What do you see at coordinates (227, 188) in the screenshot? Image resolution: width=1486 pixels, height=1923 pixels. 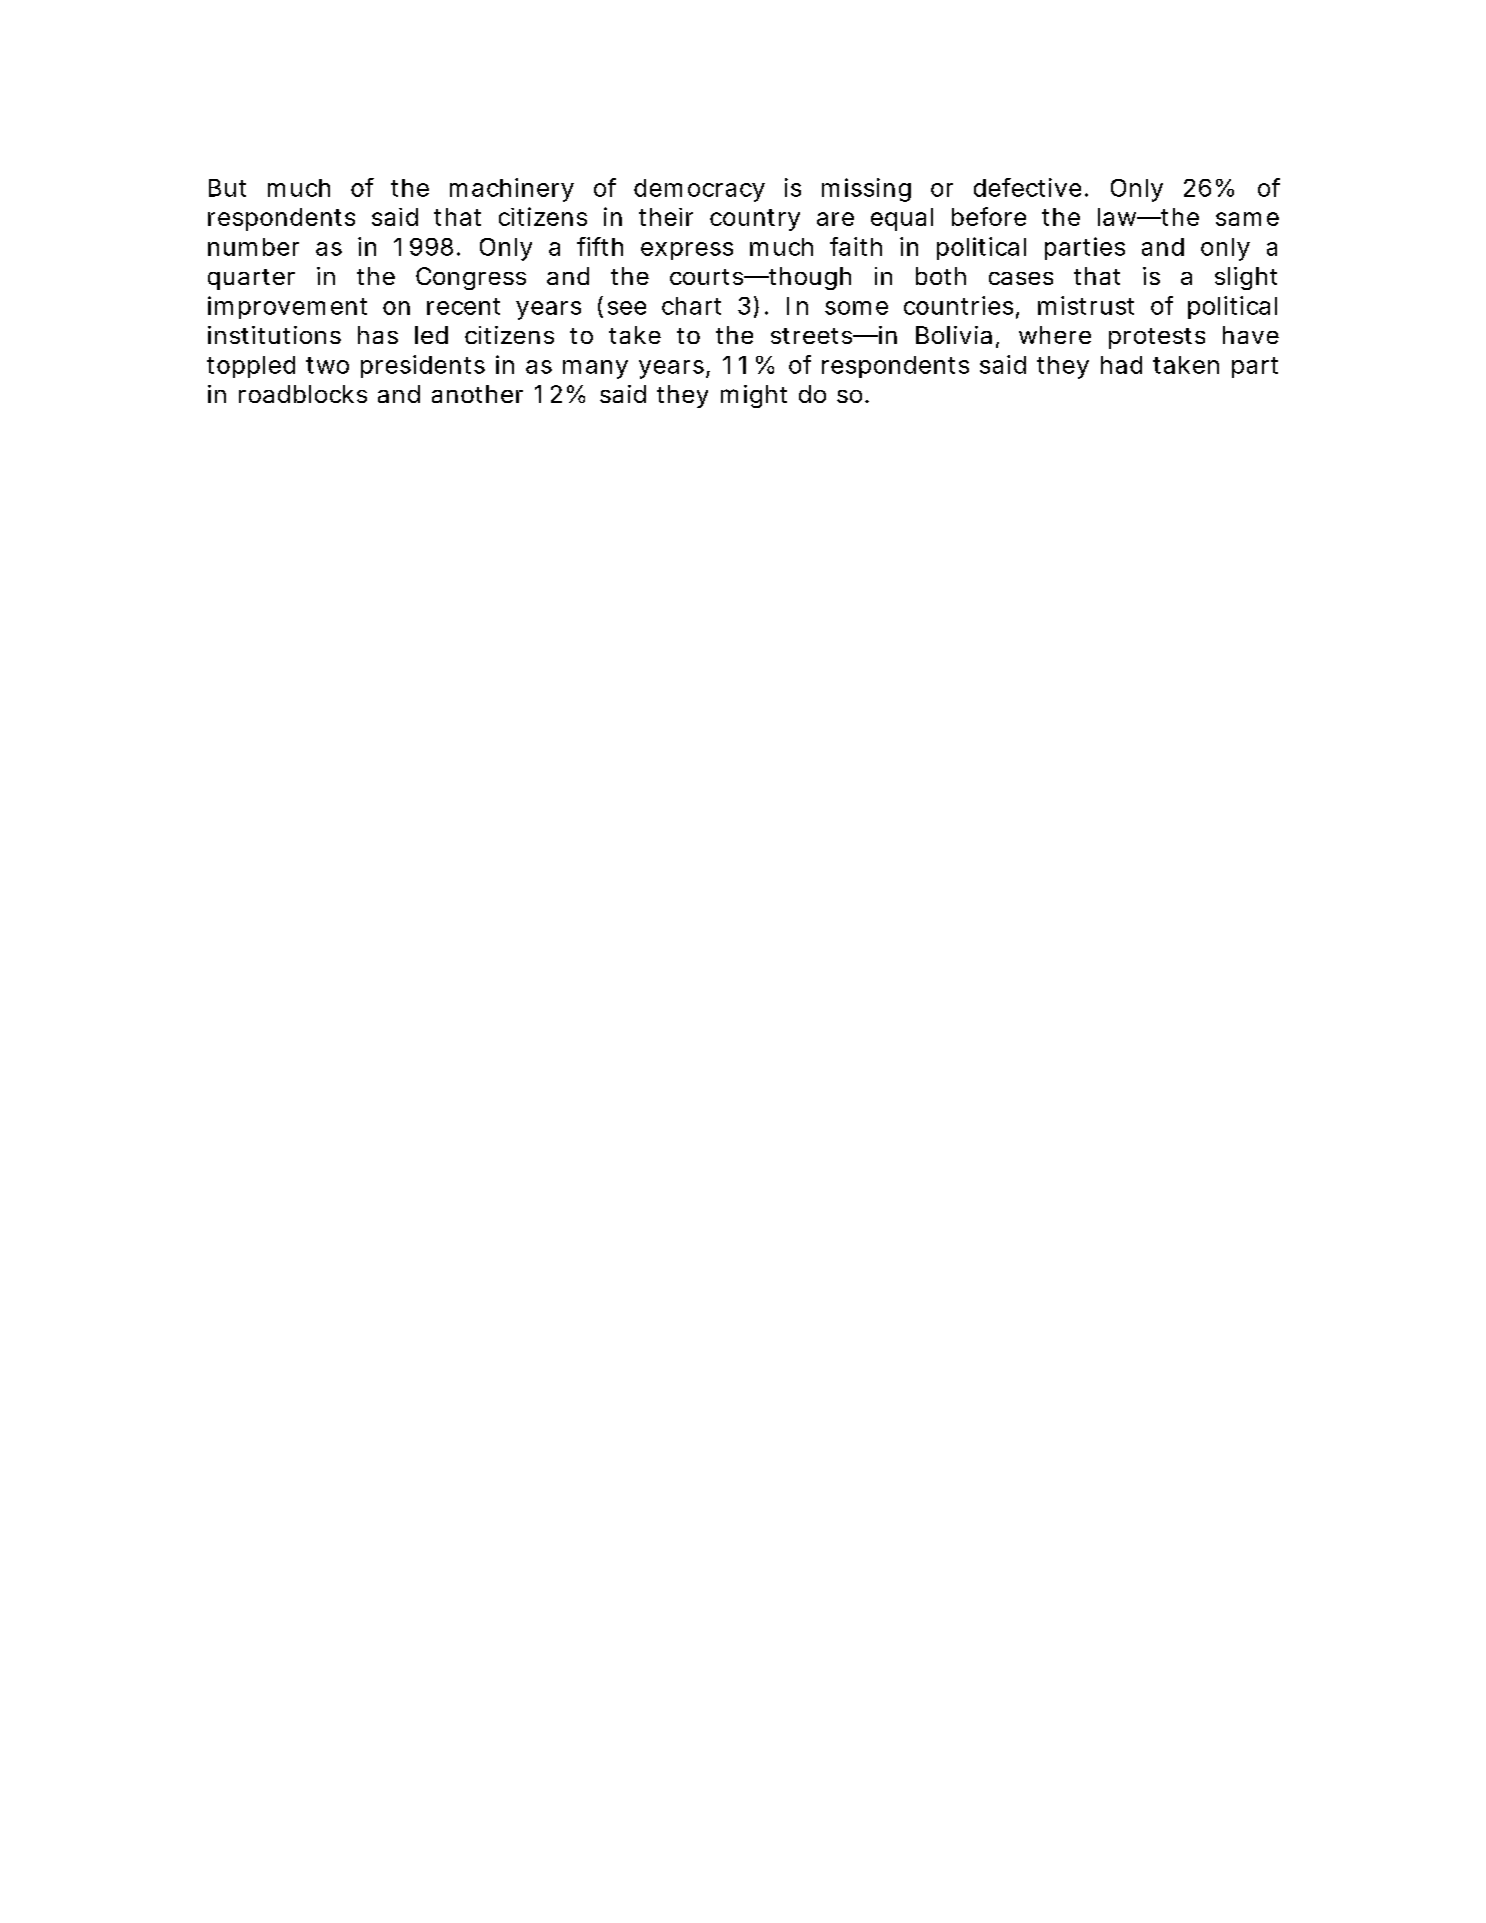 I see `But` at bounding box center [227, 188].
